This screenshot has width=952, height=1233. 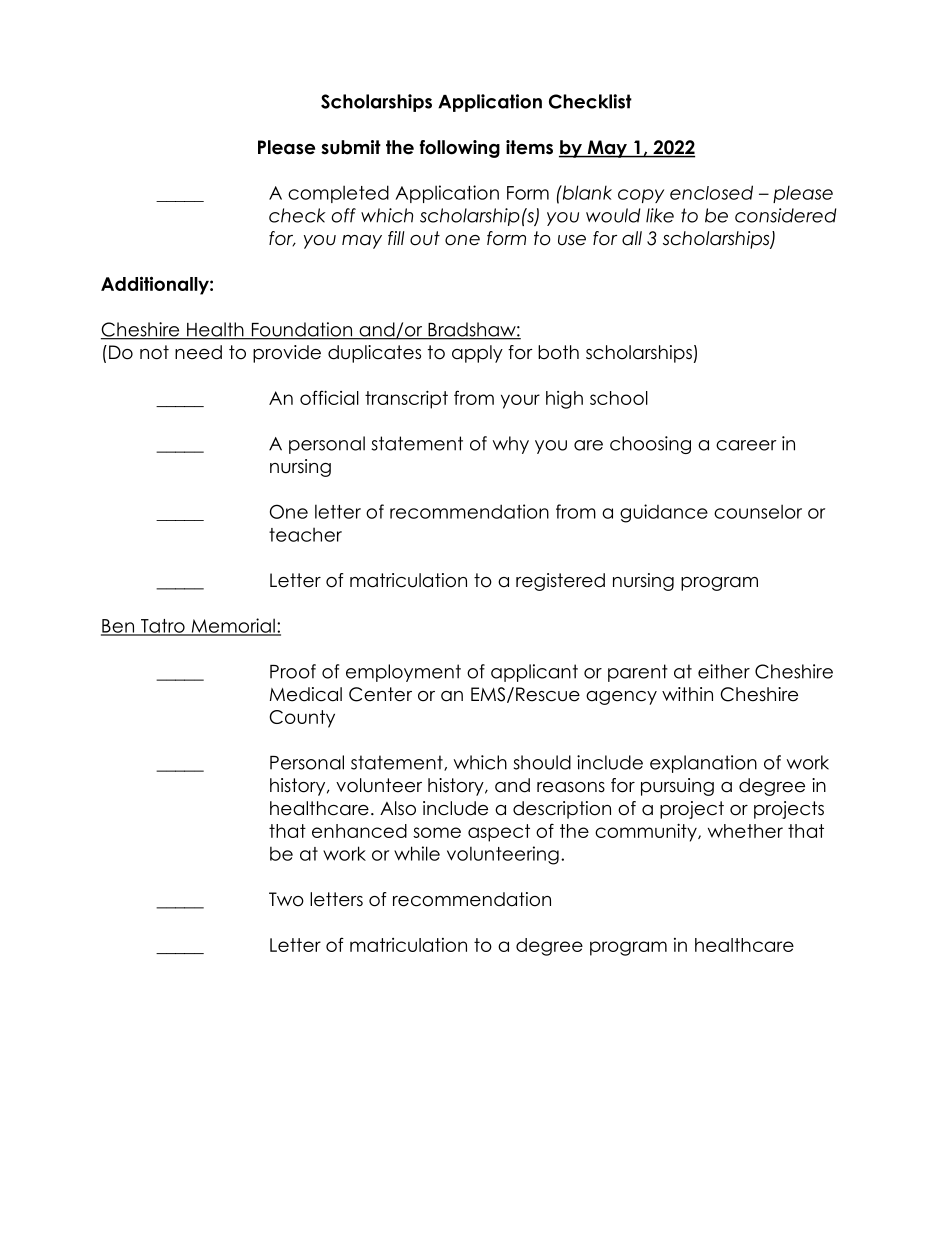 I want to click on enclosed, so click(x=711, y=192).
